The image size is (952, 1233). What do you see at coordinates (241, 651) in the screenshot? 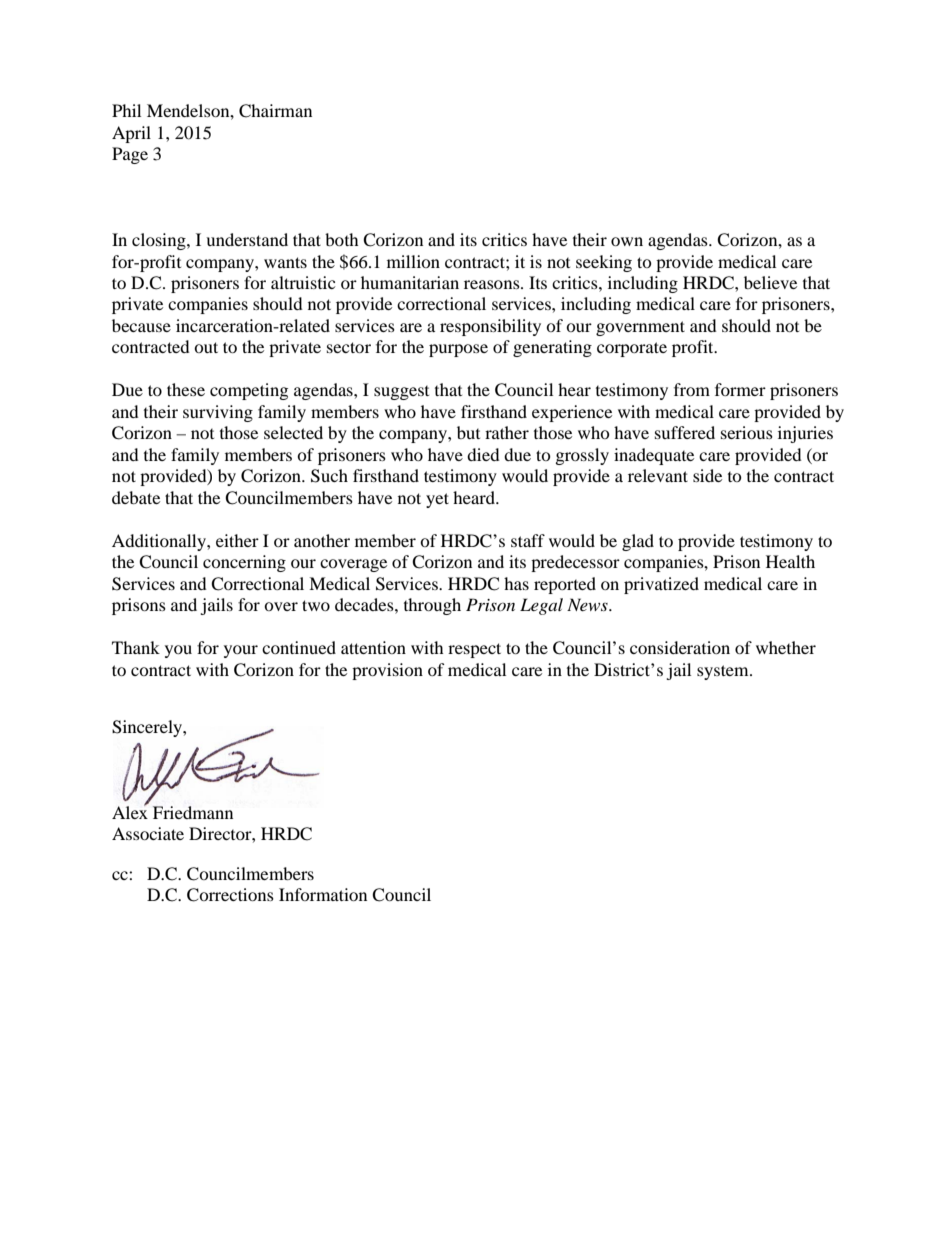
I see `your` at bounding box center [241, 651].
